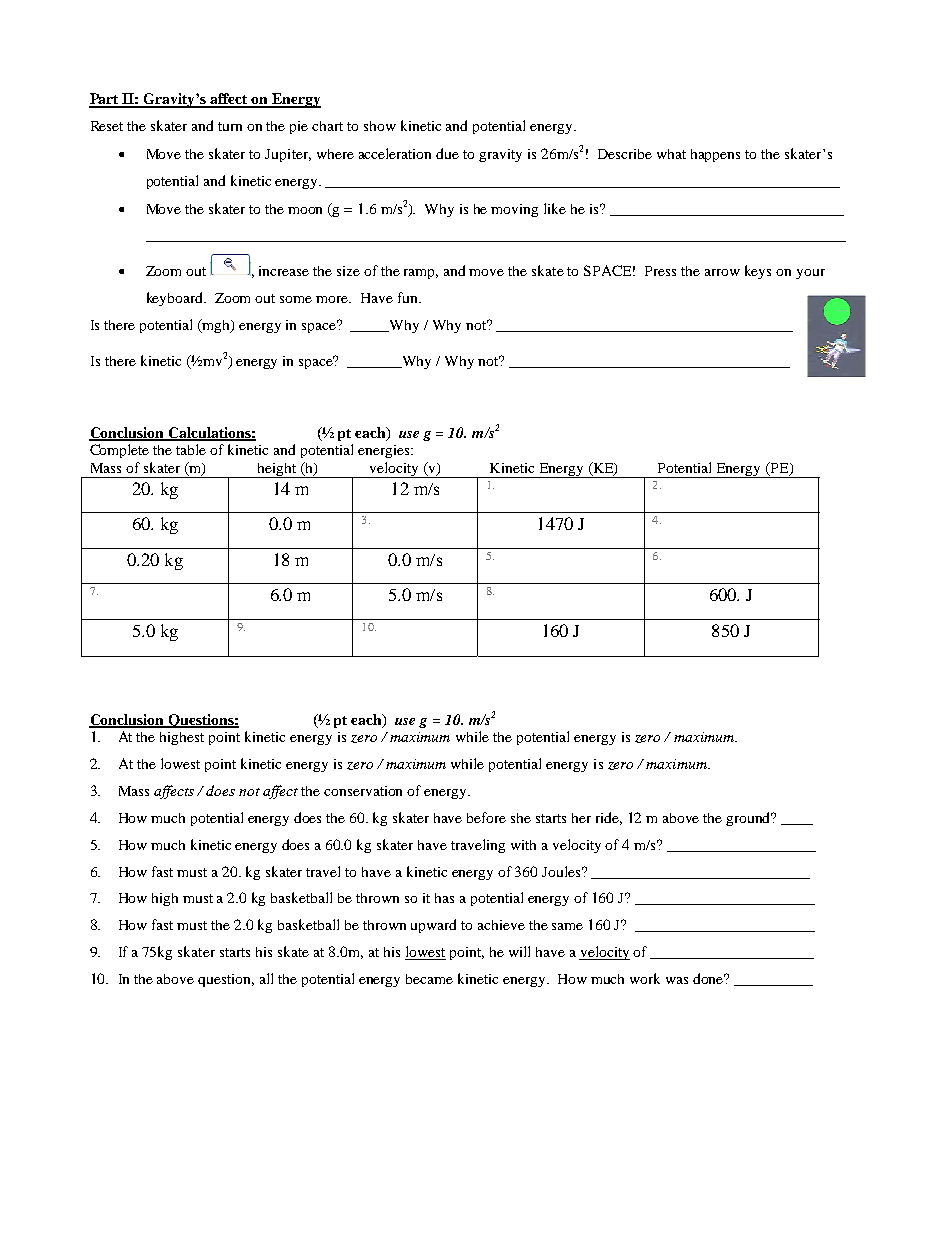  I want to click on fun, so click(409, 297).
